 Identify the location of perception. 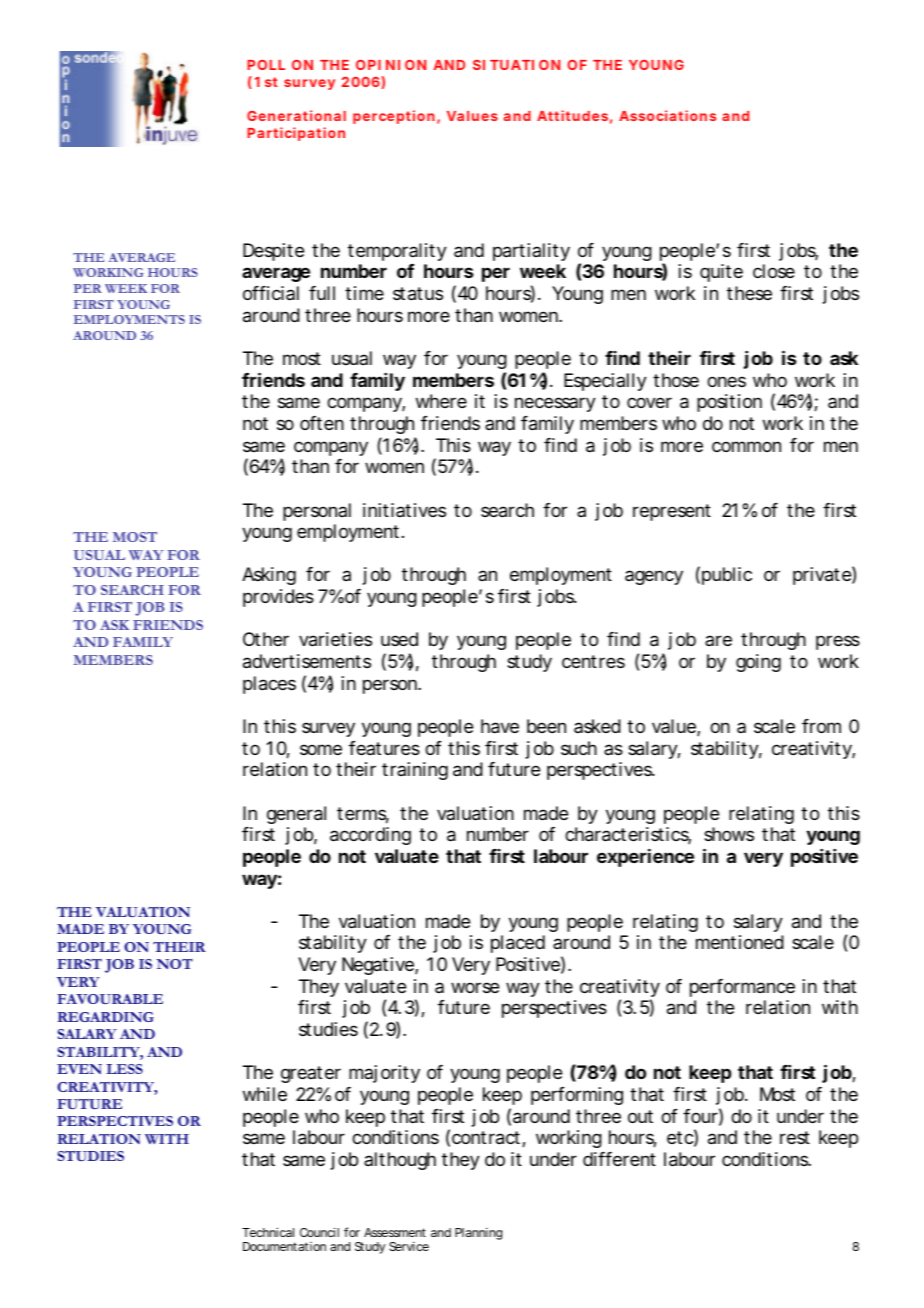
(394, 117).
